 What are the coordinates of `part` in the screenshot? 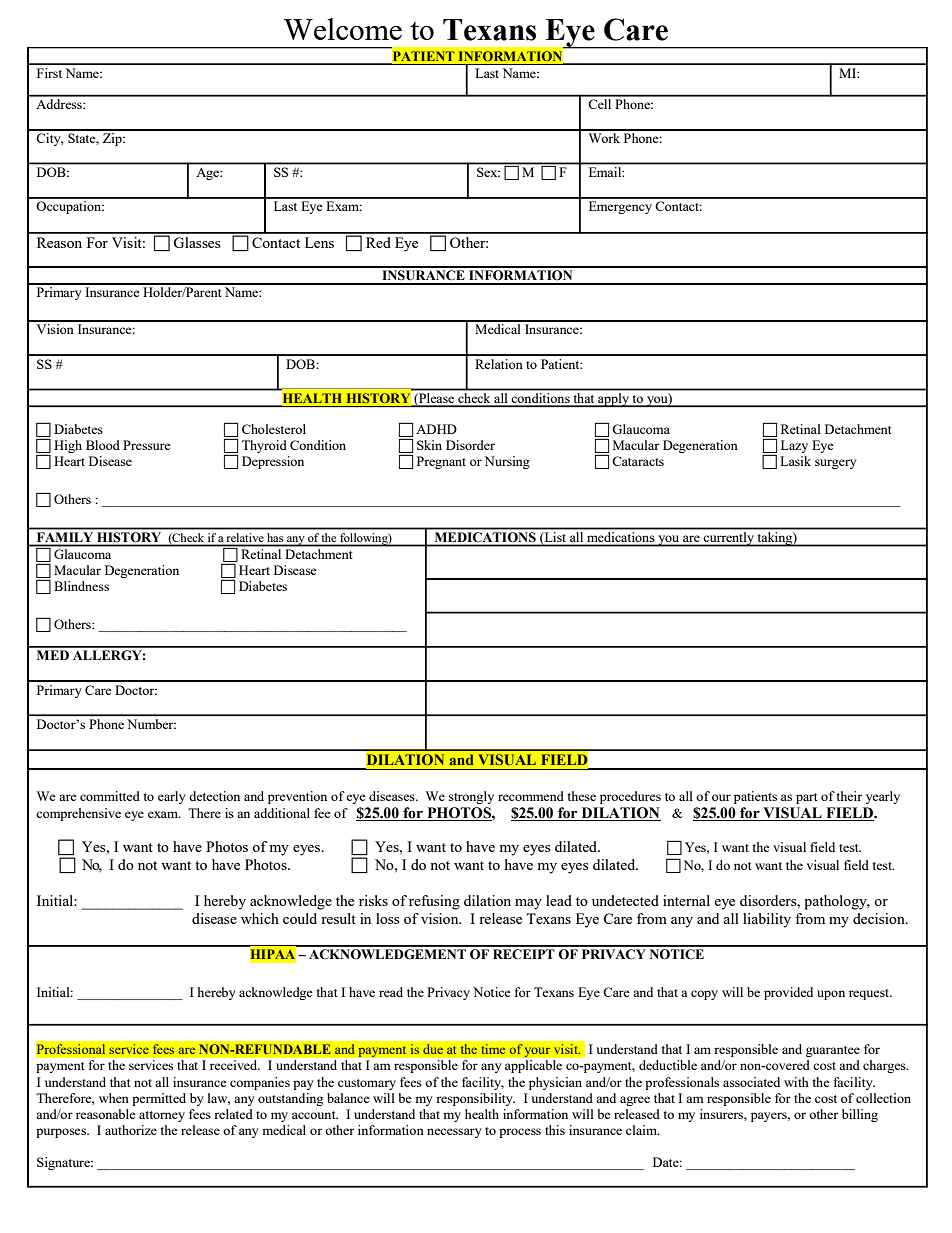 It's located at (806, 798).
